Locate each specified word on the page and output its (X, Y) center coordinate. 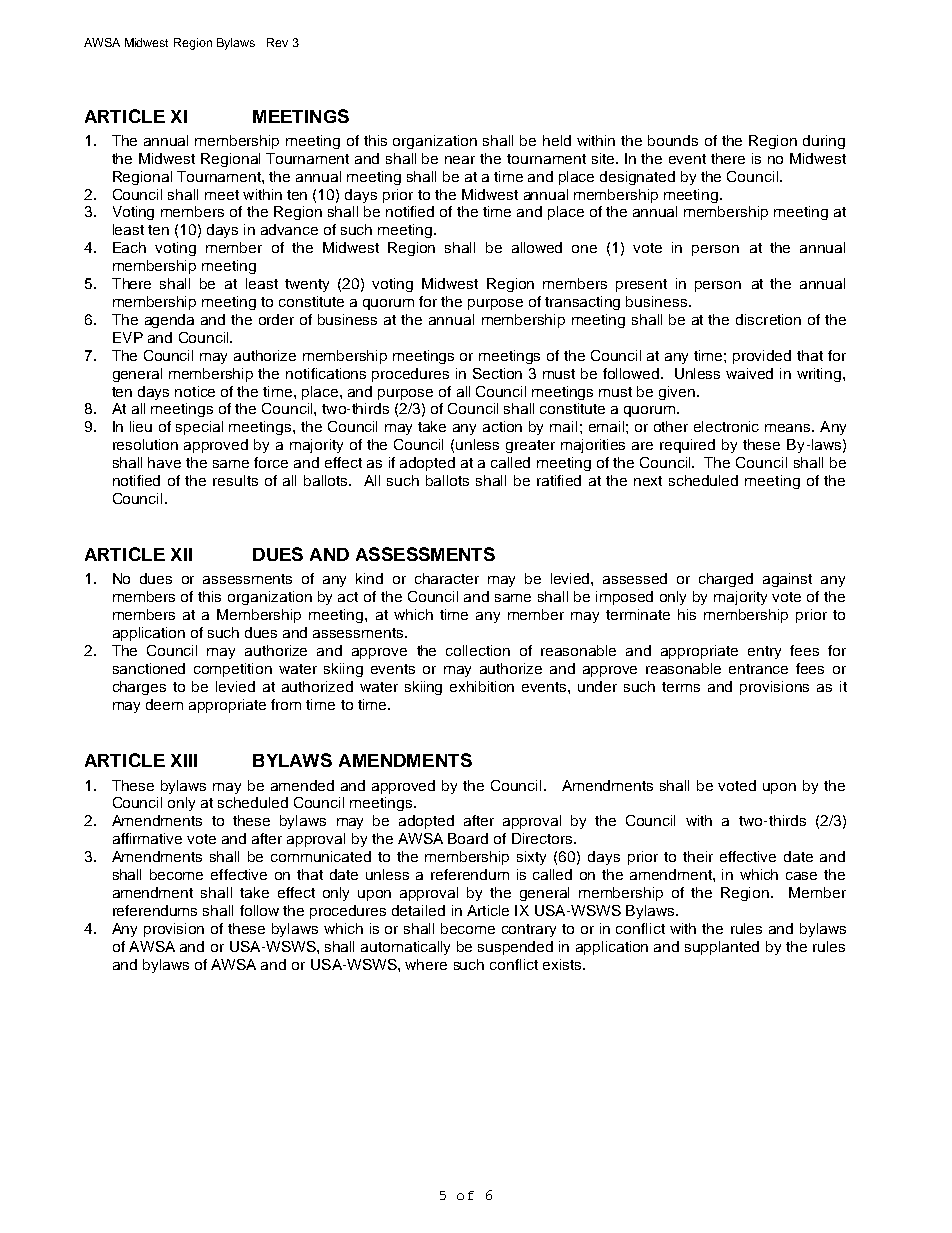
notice (195, 391)
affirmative (147, 838)
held (557, 140)
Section (497, 373)
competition (233, 670)
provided (762, 357)
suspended (515, 948)
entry (764, 652)
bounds (673, 140)
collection (478, 650)
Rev (277, 42)
